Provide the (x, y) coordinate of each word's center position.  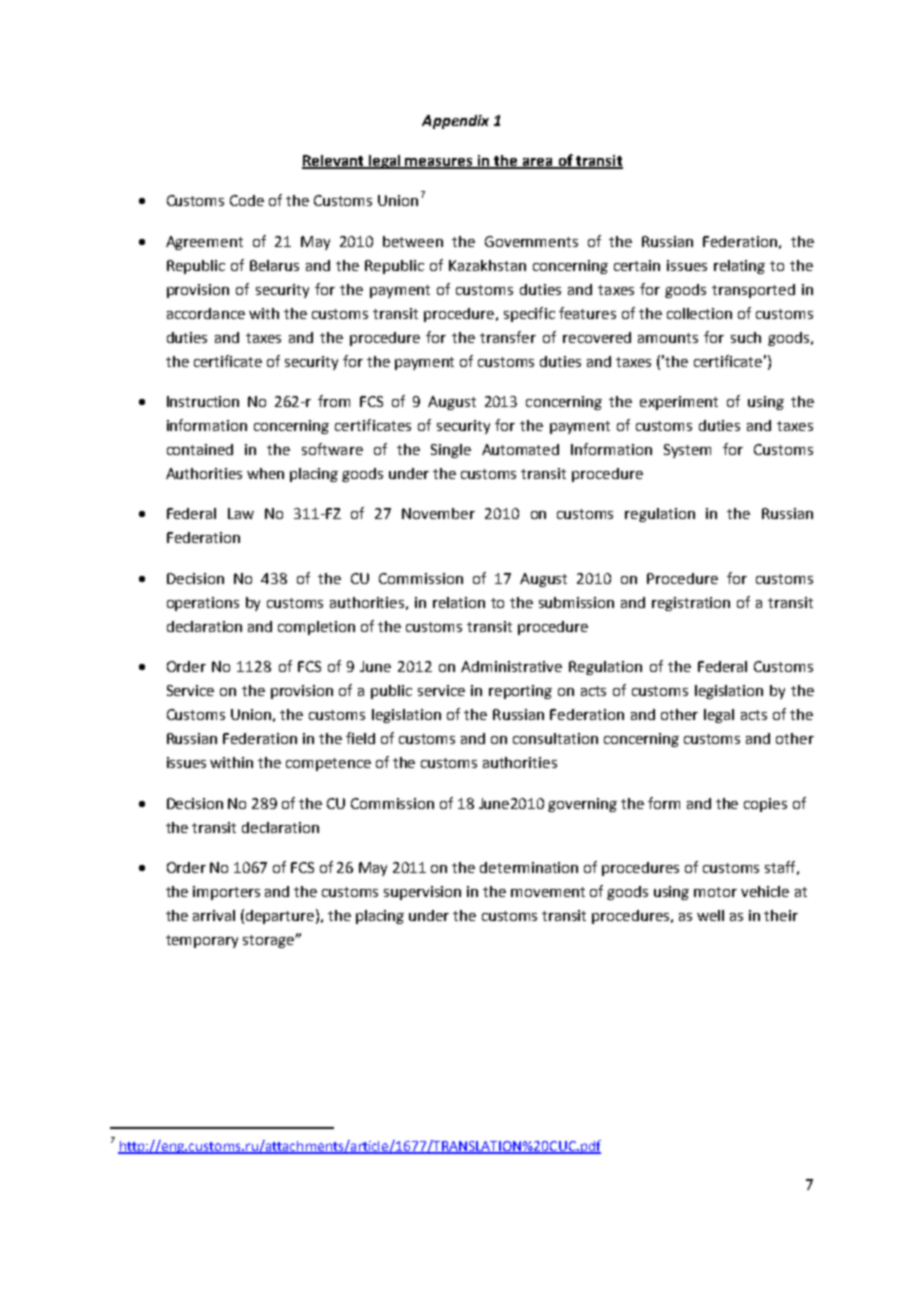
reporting (520, 692)
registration (691, 604)
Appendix (455, 122)
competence (328, 764)
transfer (508, 337)
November (438, 513)
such (746, 337)
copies (765, 805)
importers (226, 893)
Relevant (334, 161)
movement (548, 892)
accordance (206, 313)
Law (241, 513)
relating (739, 267)
